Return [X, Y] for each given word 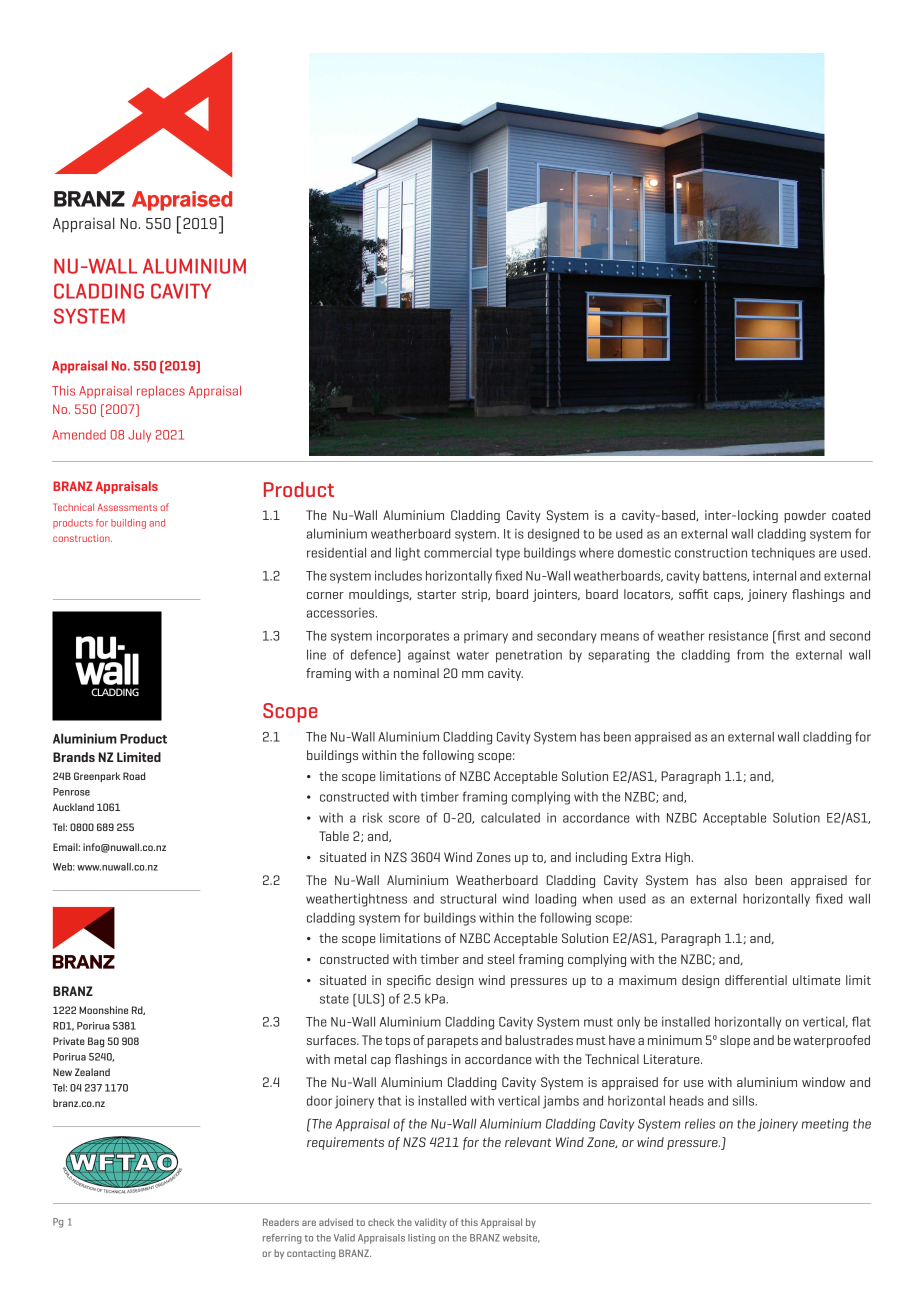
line [316, 654]
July [139, 436]
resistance [738, 636]
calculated [510, 818]
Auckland [73, 807]
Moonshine [103, 1010]
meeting [825, 1125]
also [735, 880]
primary [486, 637]
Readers [281, 1222]
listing [421, 1239]
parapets [452, 1042]
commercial [458, 552]
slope [735, 1041]
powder [805, 516]
